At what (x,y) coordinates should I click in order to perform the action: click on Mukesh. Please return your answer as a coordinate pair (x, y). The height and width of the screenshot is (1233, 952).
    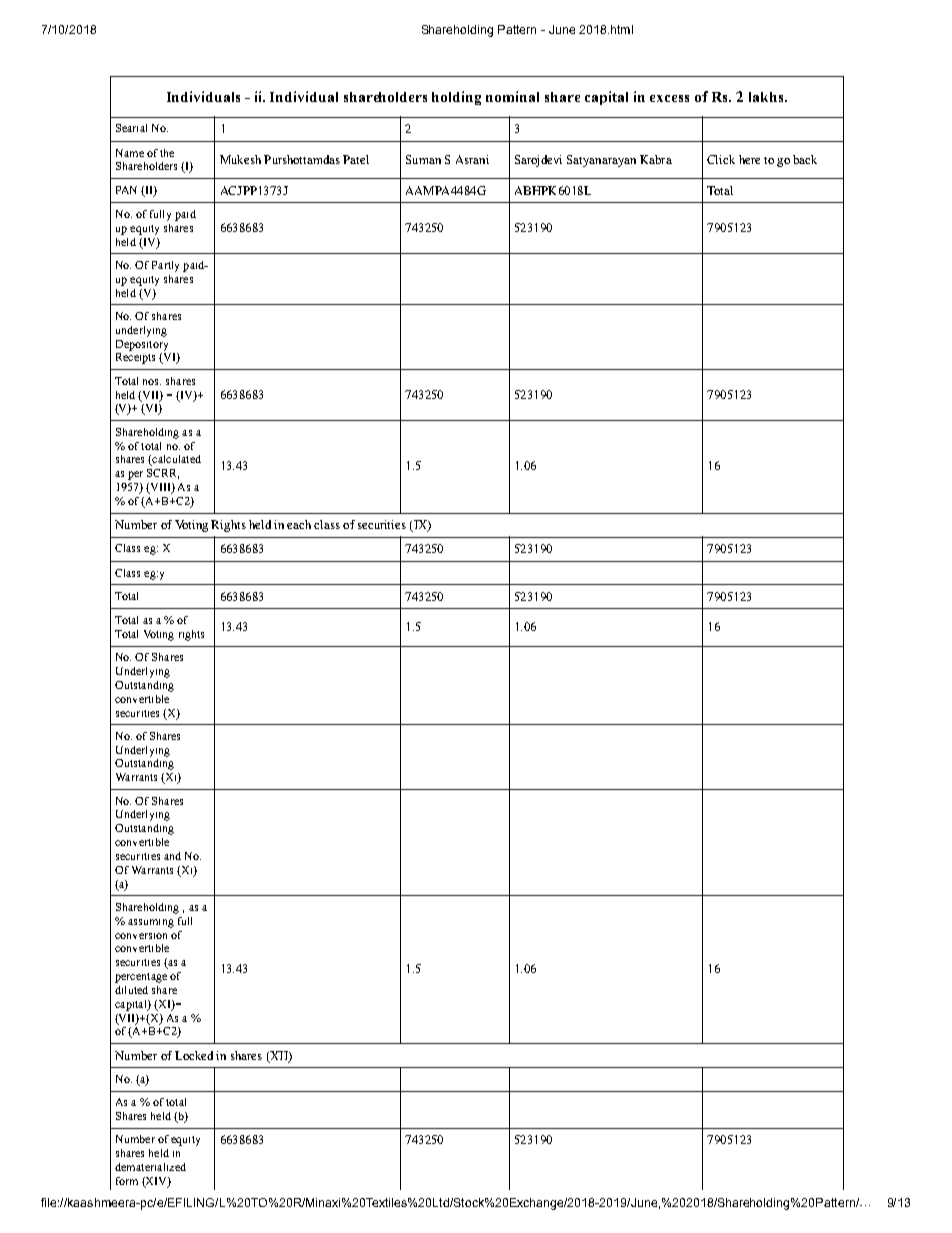
    Looking at the image, I should click on (240, 159).
